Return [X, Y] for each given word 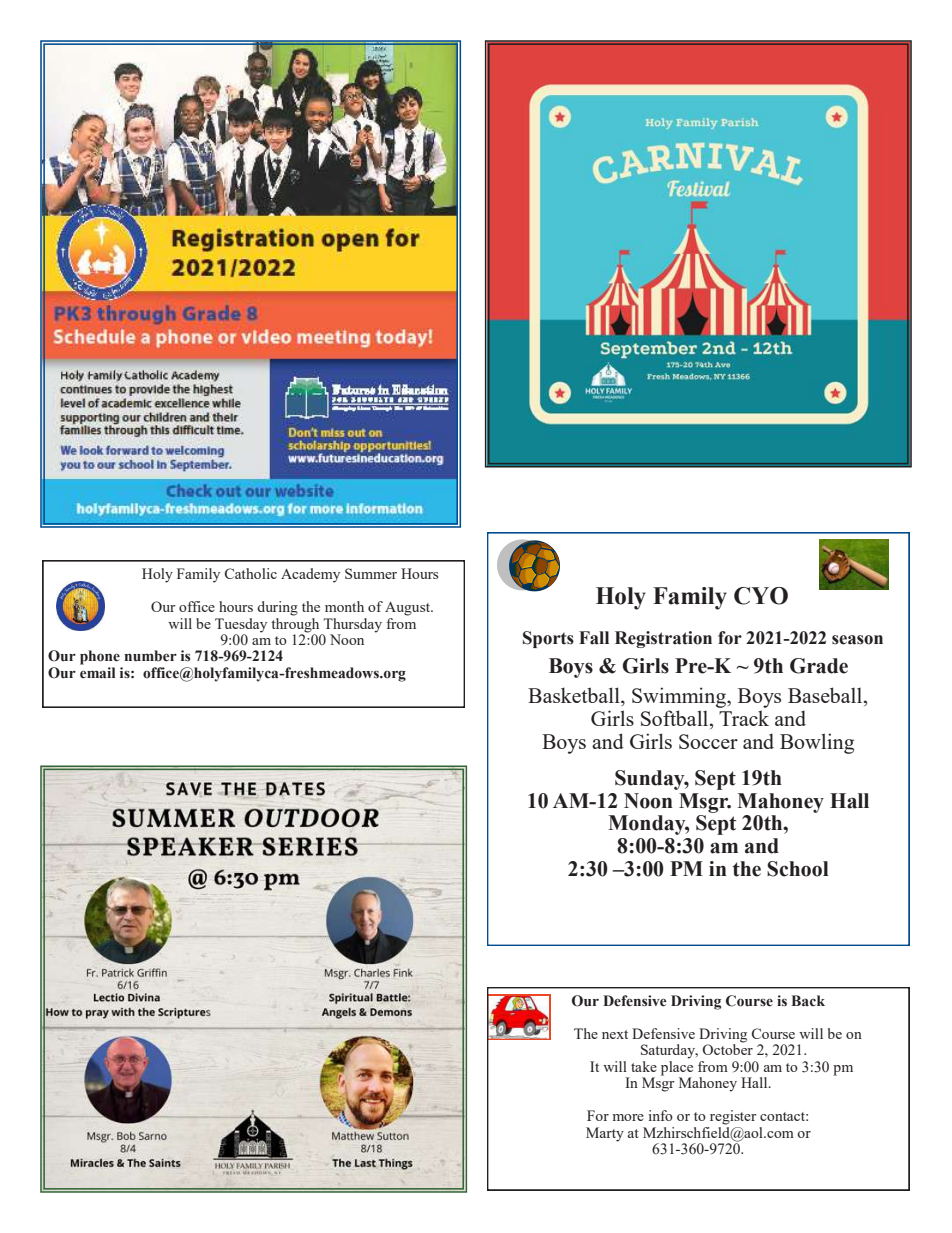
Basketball [575, 695]
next [615, 1034]
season [857, 640]
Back [808, 1000]
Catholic [251, 573]
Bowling [817, 743]
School [798, 869]
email [97, 671]
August [408, 609]
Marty [605, 1134]
